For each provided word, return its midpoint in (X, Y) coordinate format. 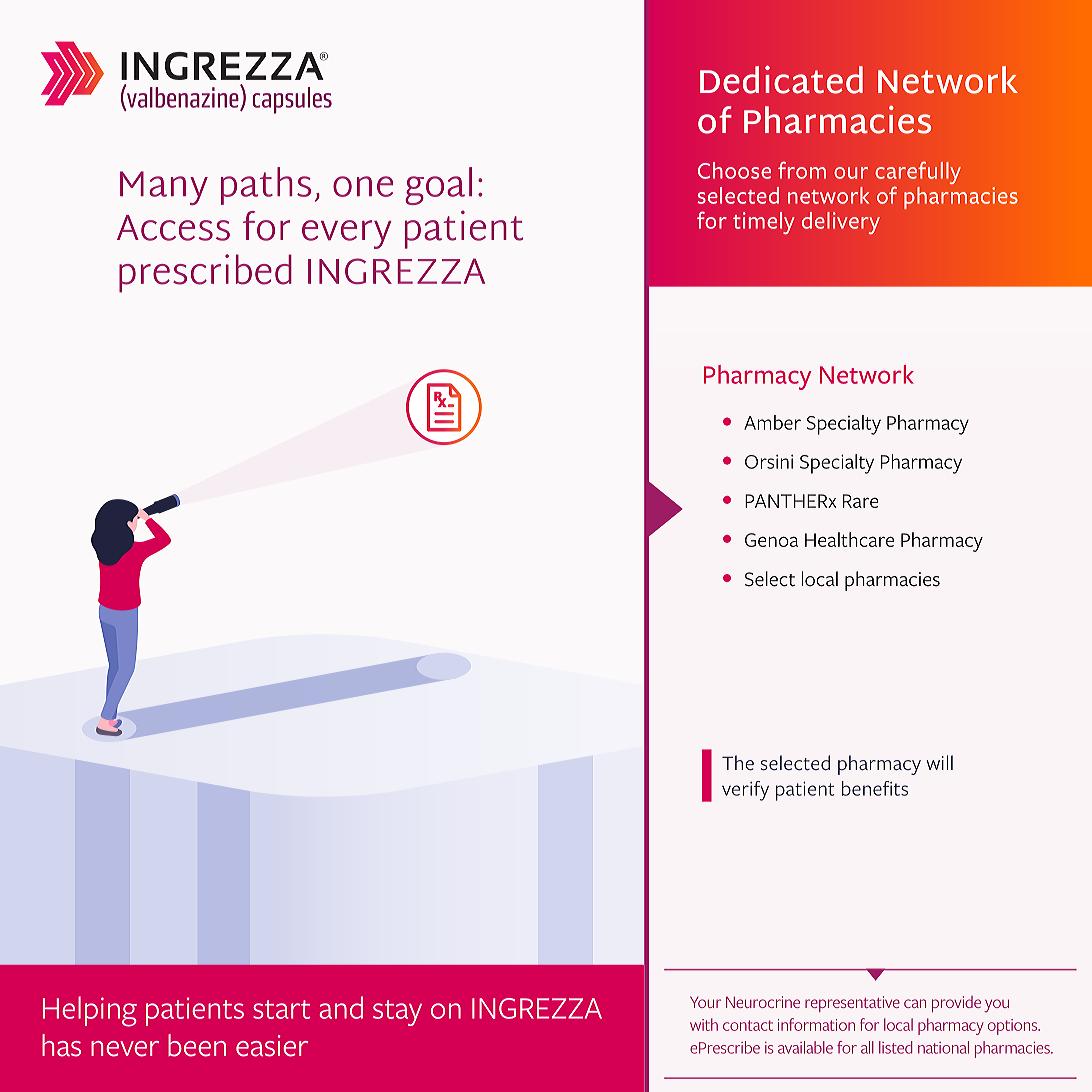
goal (438, 186)
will (940, 762)
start (281, 1009)
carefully (918, 173)
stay (397, 1013)
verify (745, 791)
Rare (861, 501)
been (197, 1045)
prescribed (205, 273)
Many (164, 188)
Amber (772, 422)
